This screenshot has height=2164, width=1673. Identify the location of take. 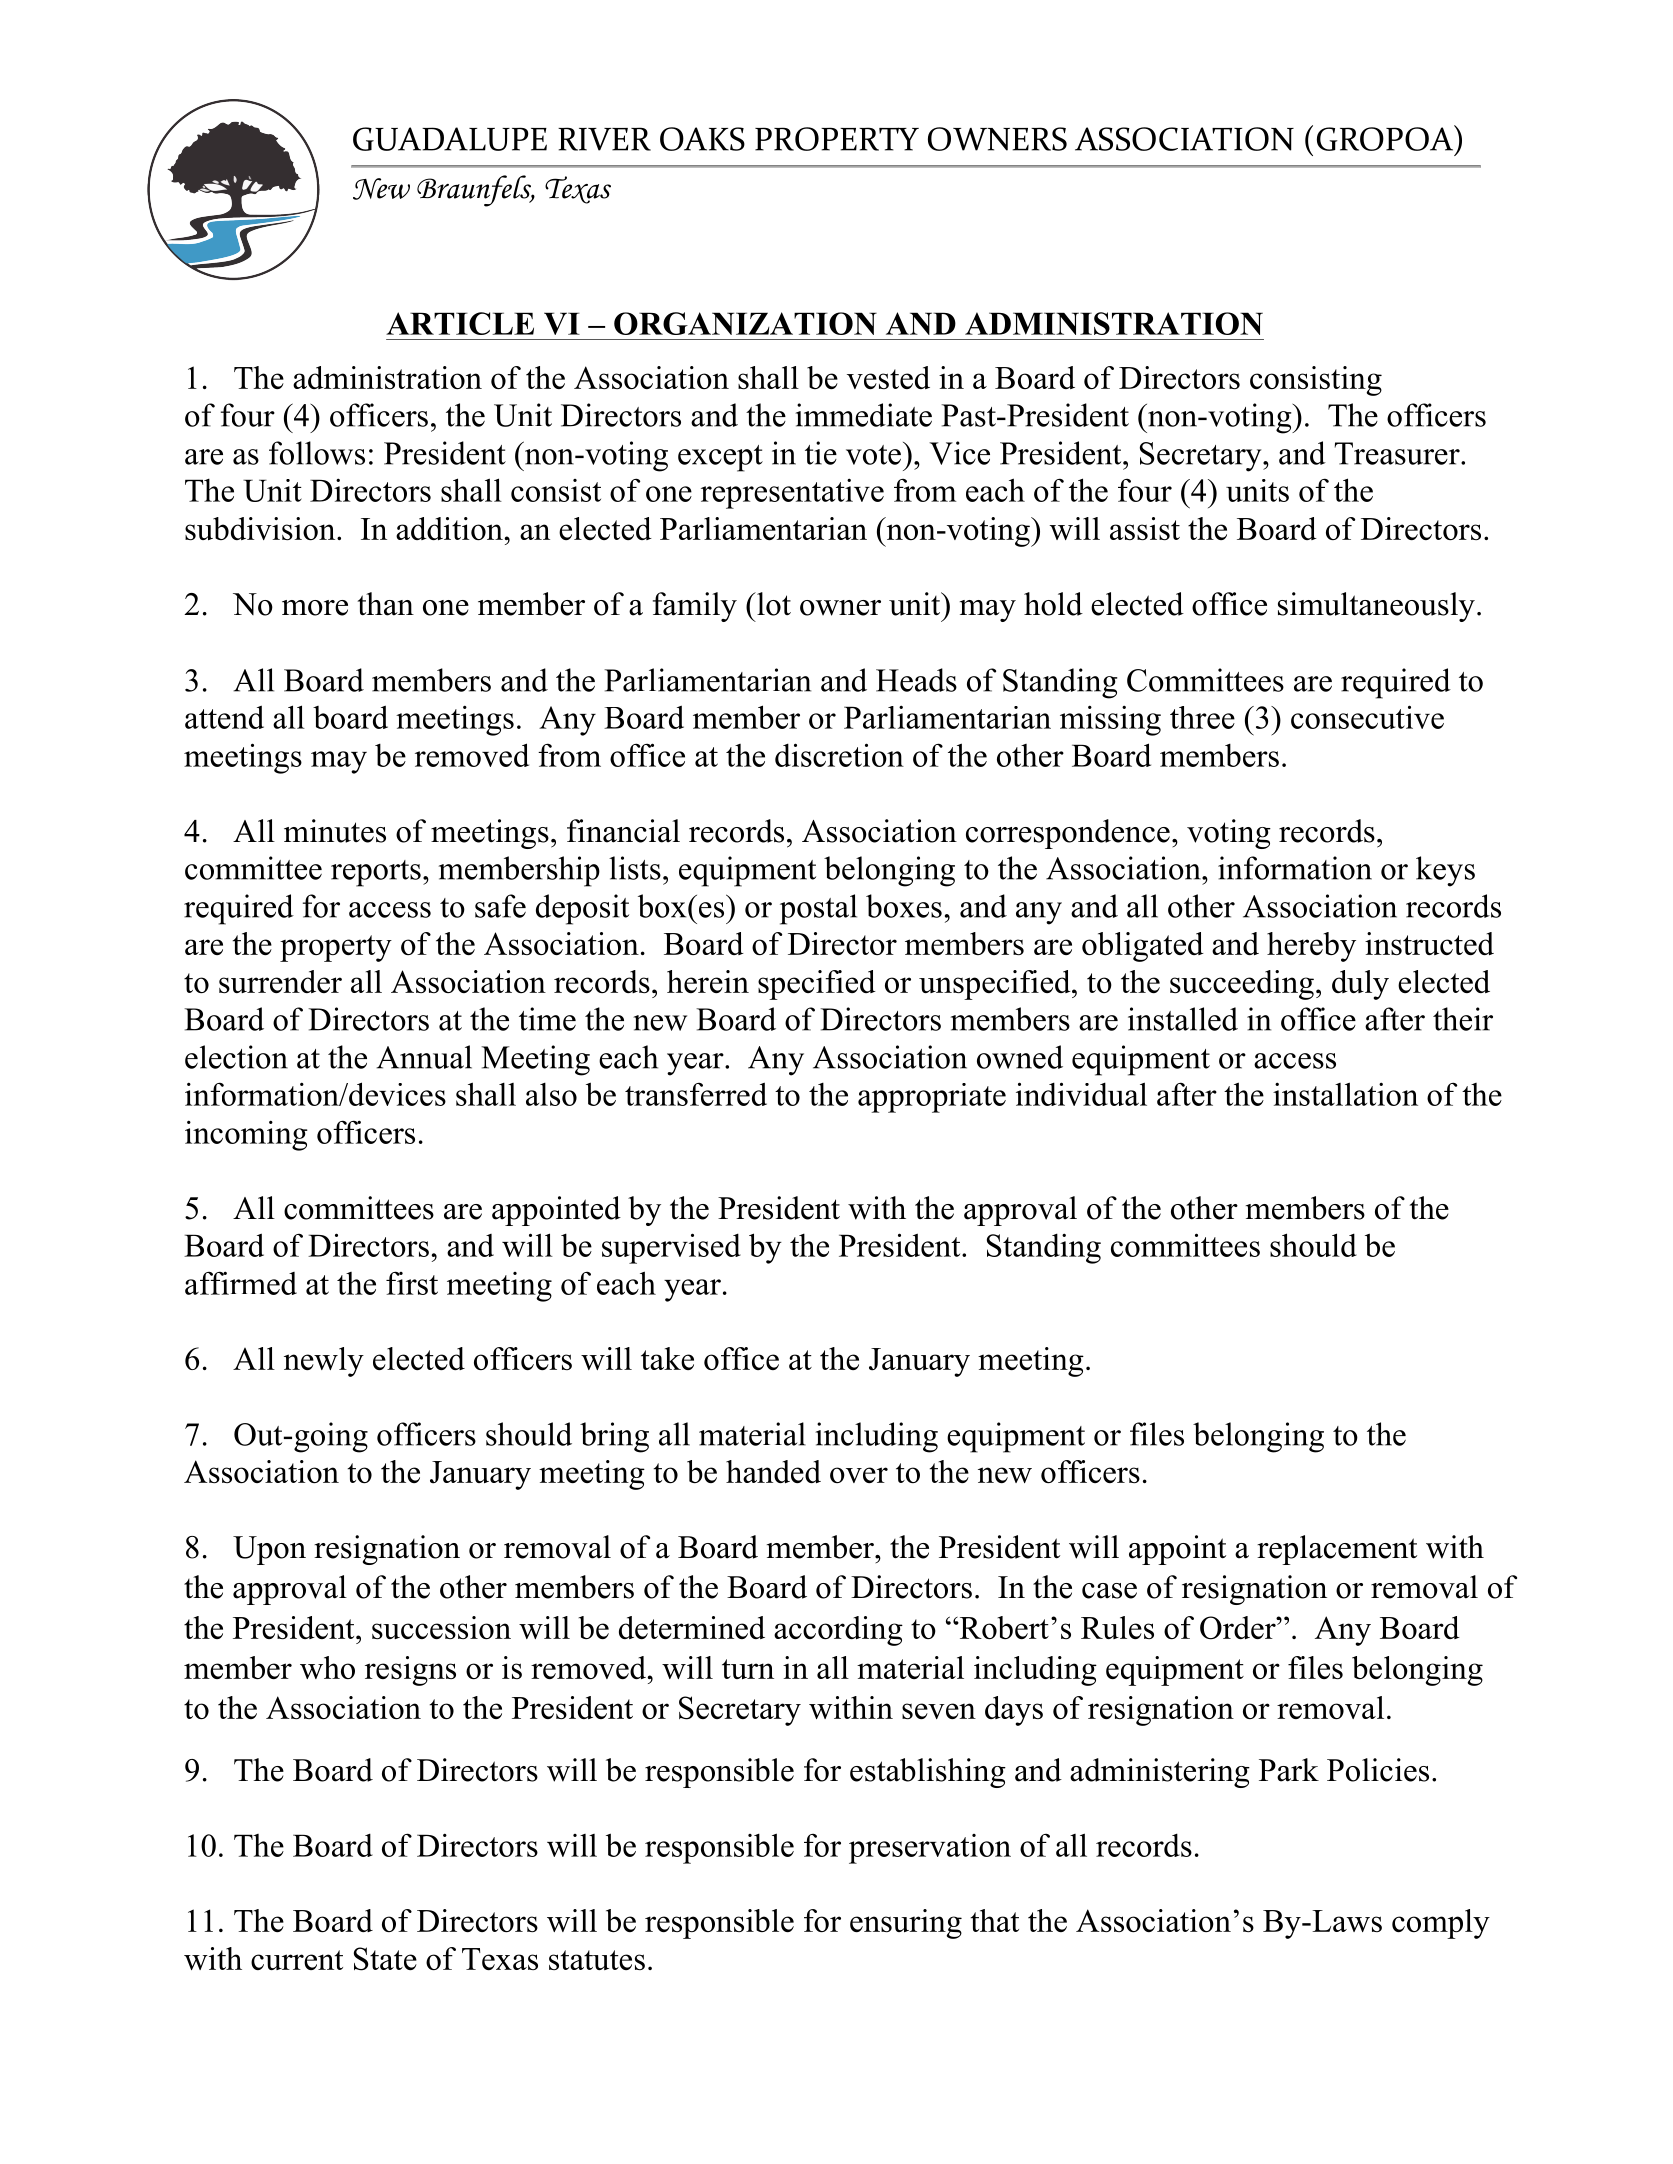
(667, 1358).
